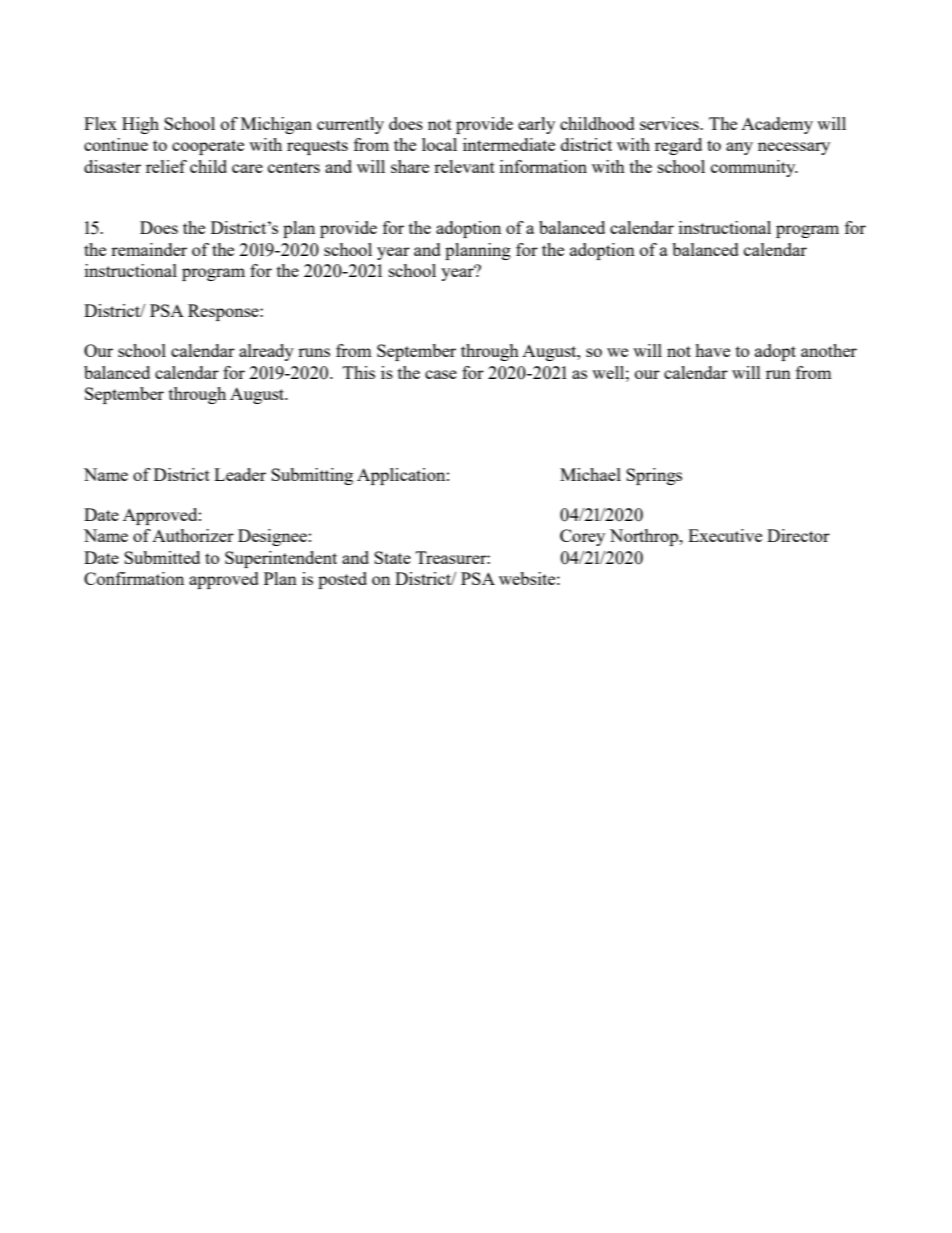 This page has width=952, height=1233. I want to click on cooperate, so click(208, 147).
